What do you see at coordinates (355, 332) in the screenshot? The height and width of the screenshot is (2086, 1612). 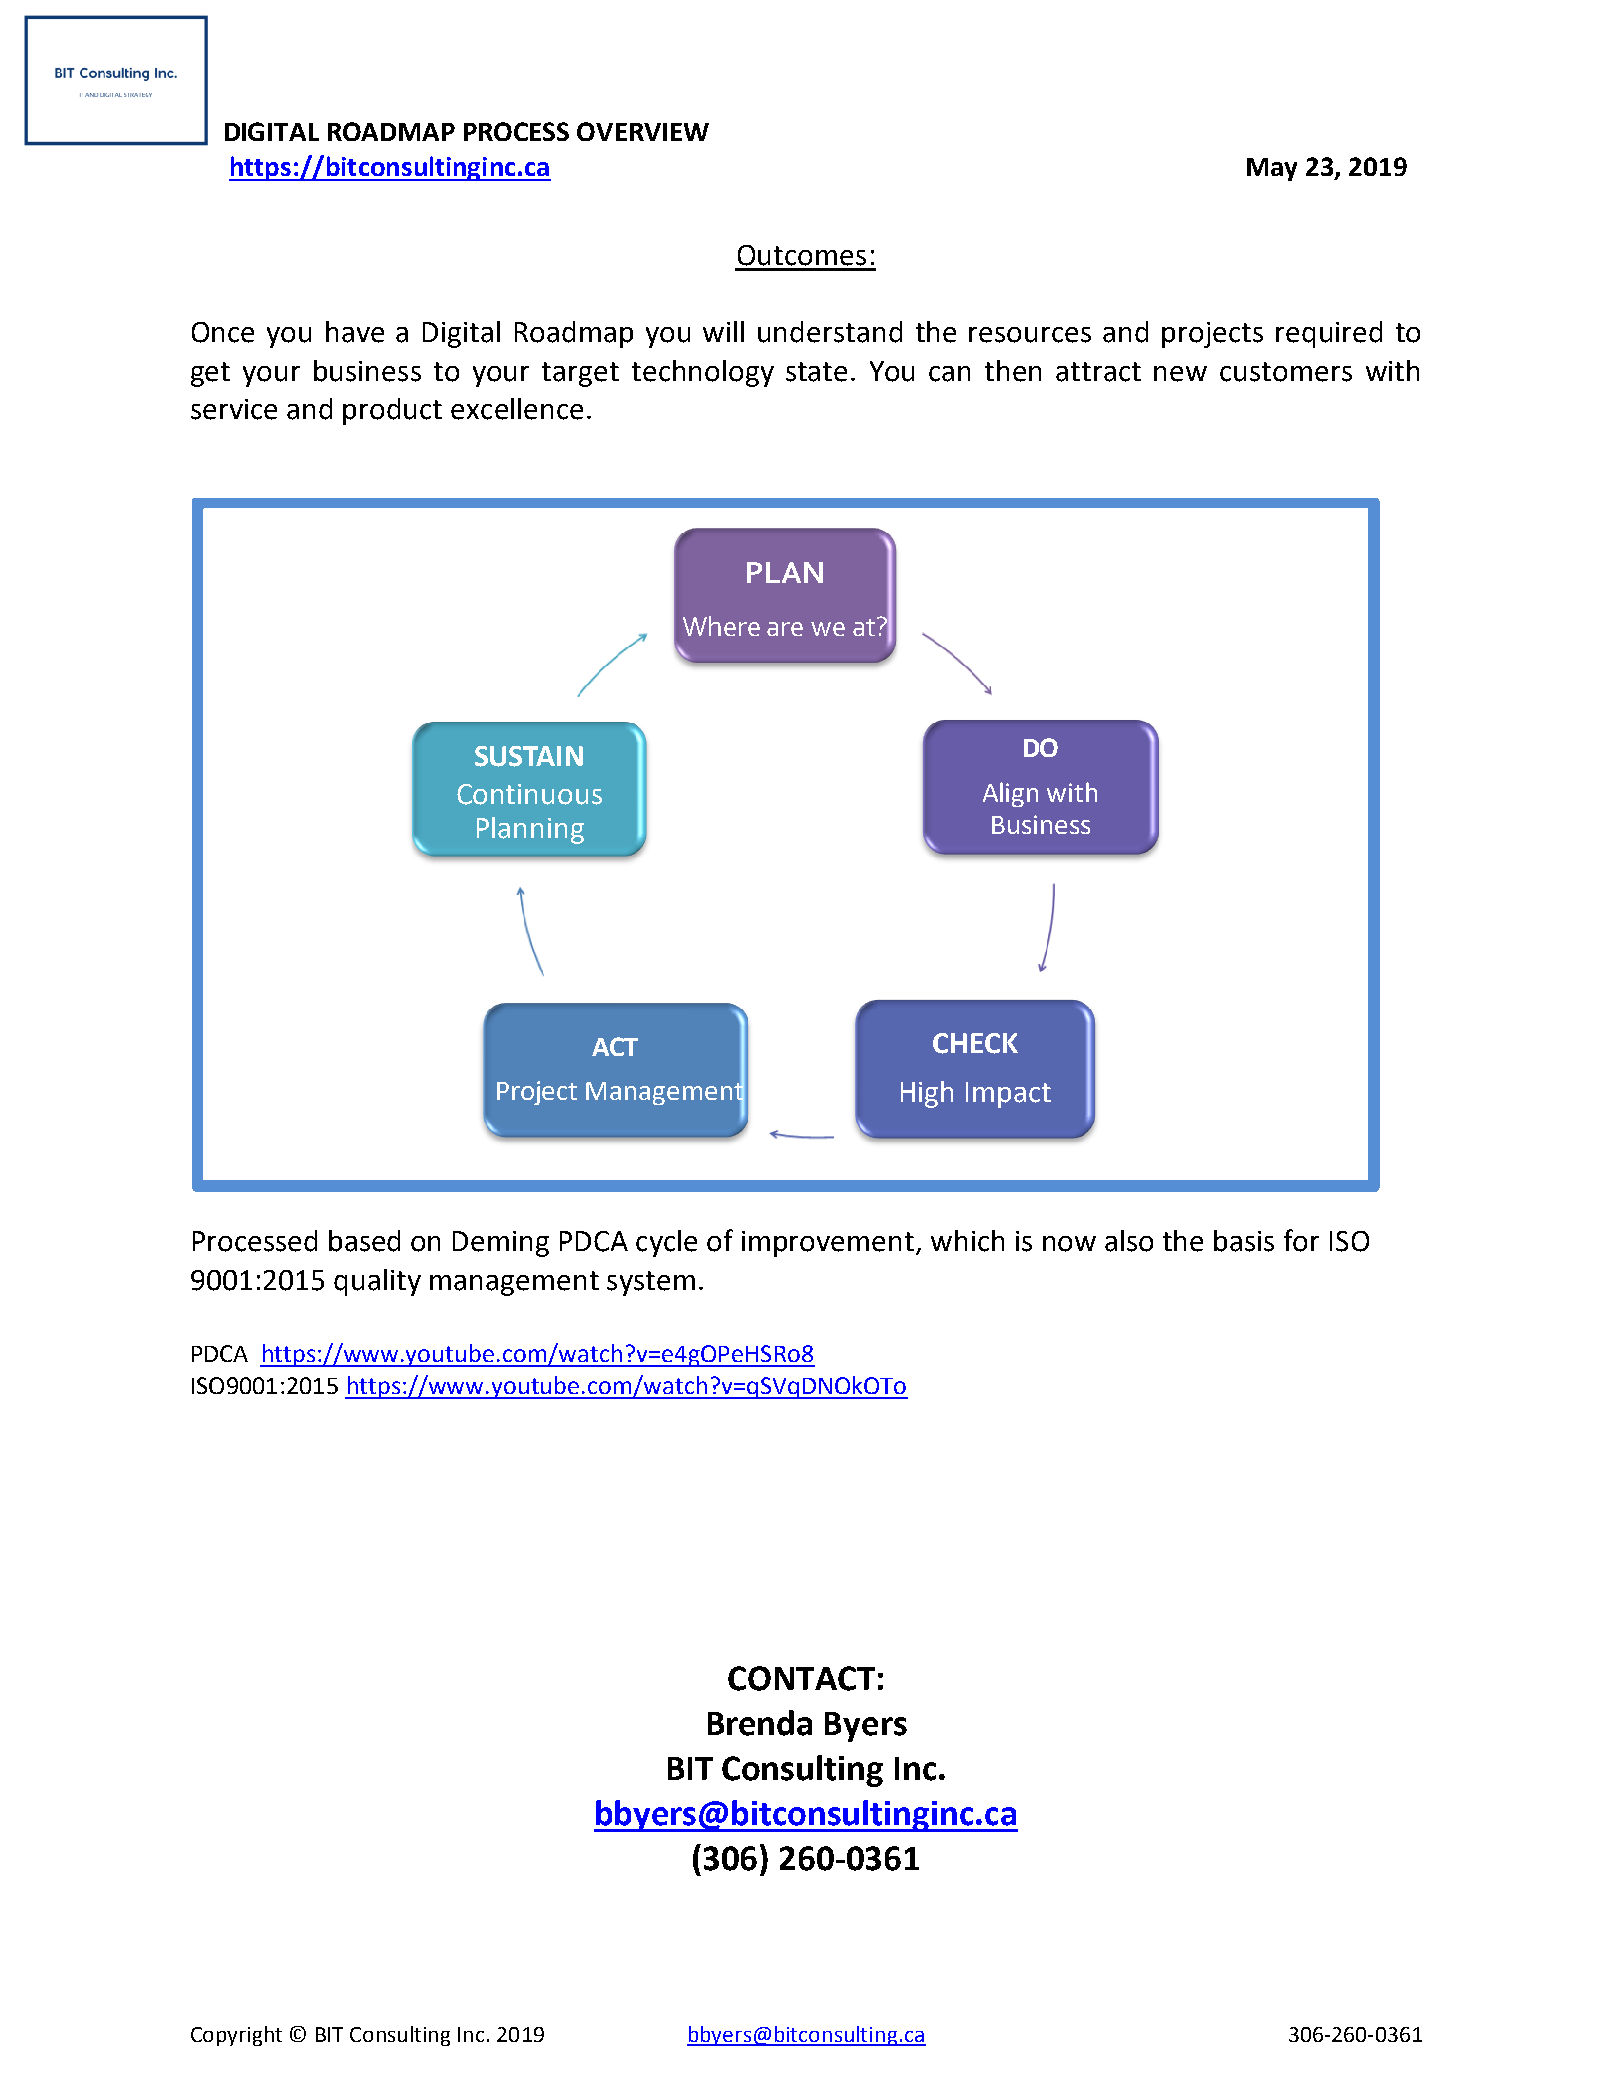 I see `have` at bounding box center [355, 332].
